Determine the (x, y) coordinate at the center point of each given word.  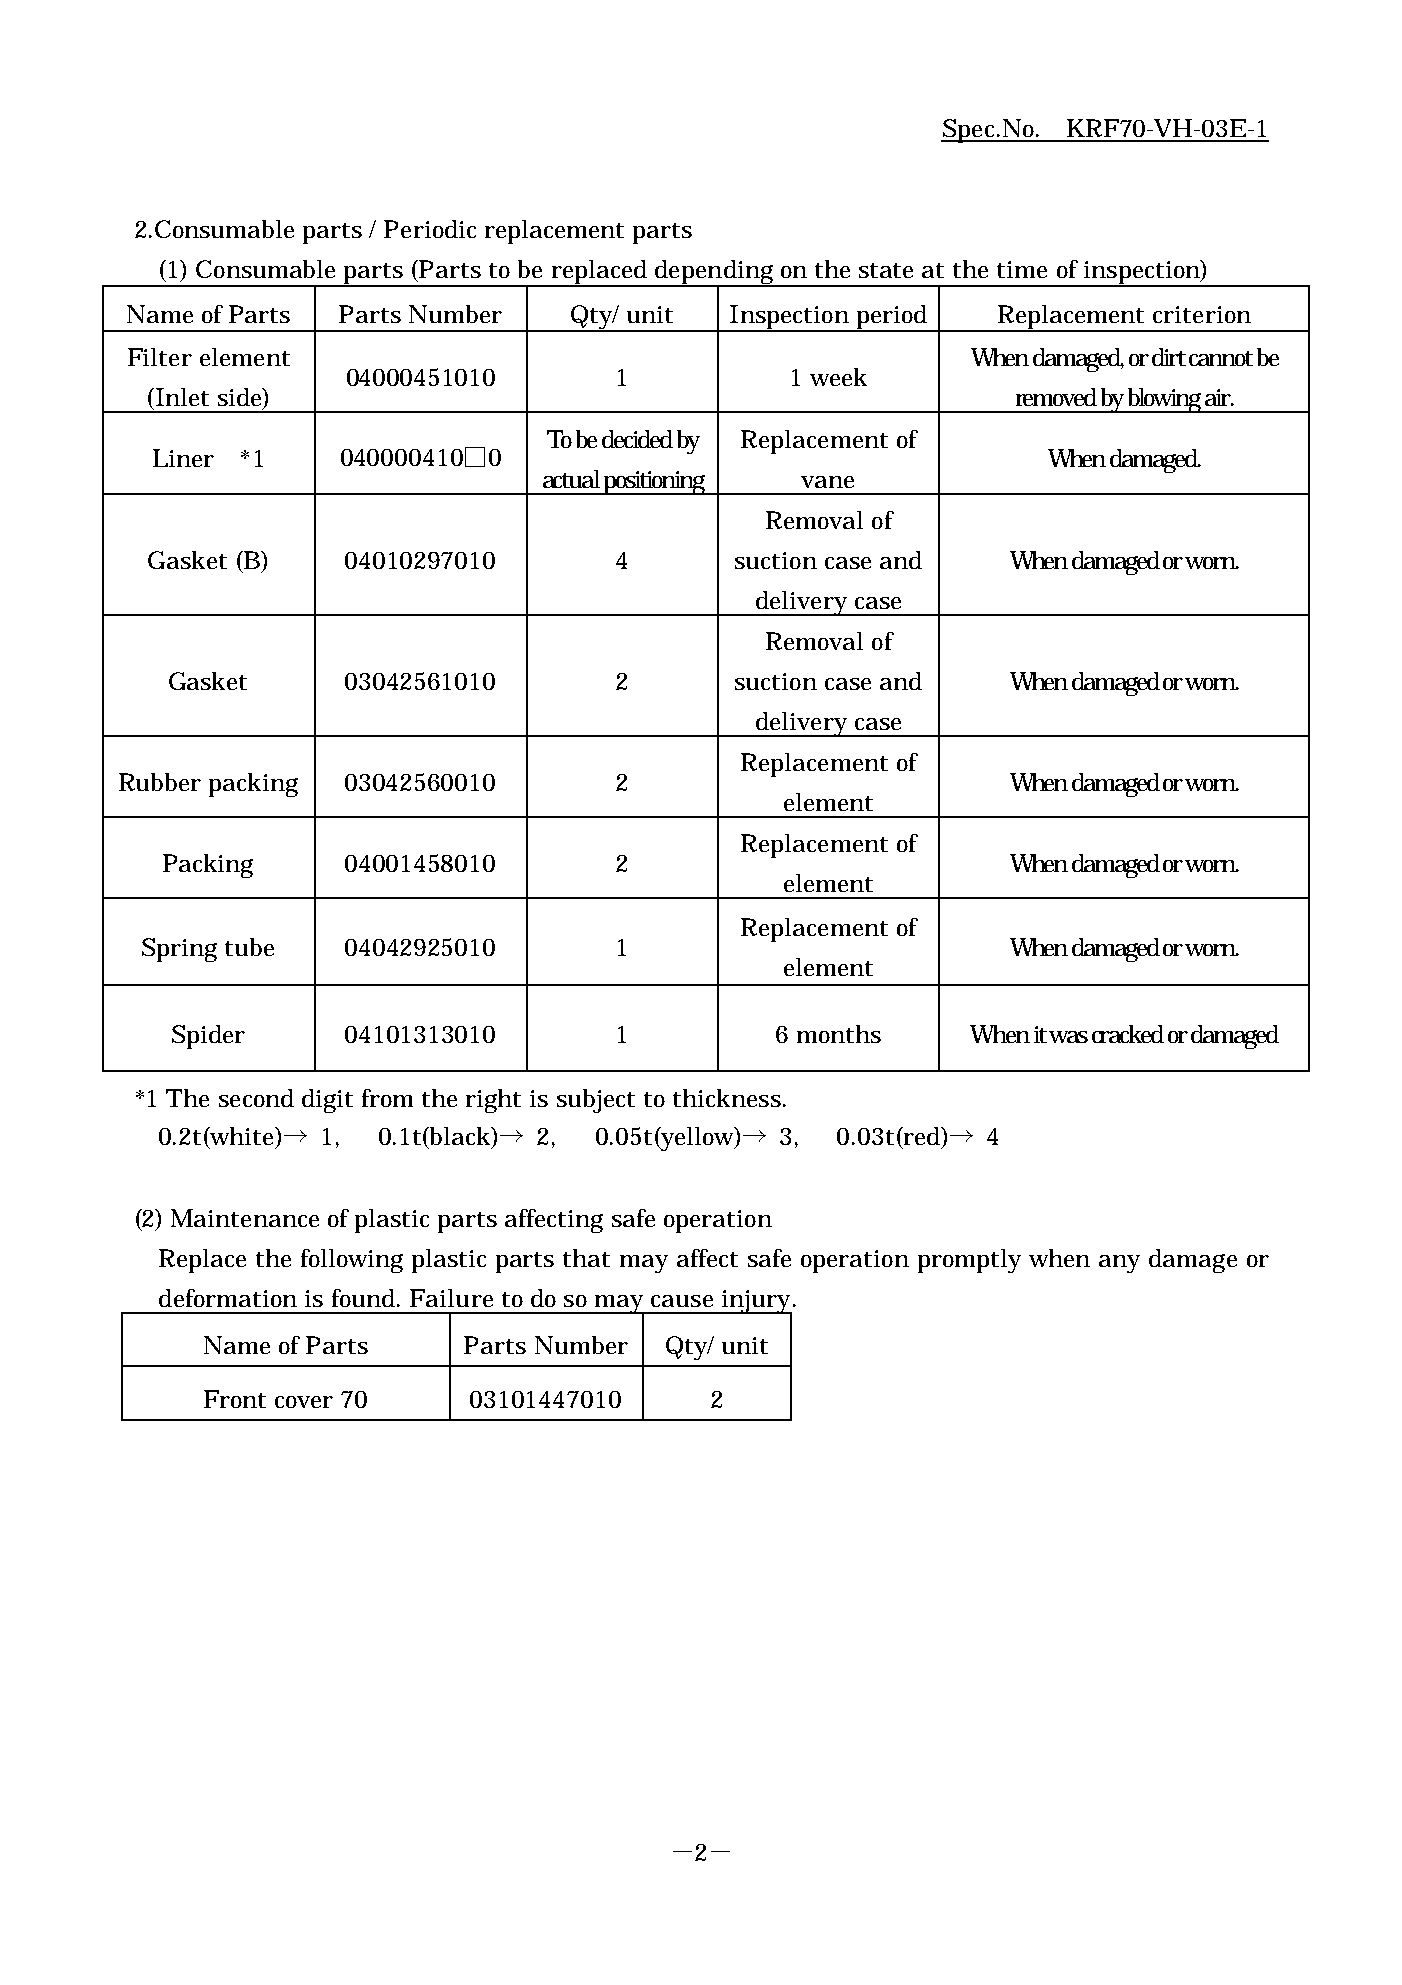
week (838, 377)
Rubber (160, 782)
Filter (160, 357)
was (1068, 1037)
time (1022, 269)
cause (682, 1301)
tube (249, 947)
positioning (656, 483)
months (839, 1034)
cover (304, 1402)
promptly (969, 1261)
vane (827, 482)
